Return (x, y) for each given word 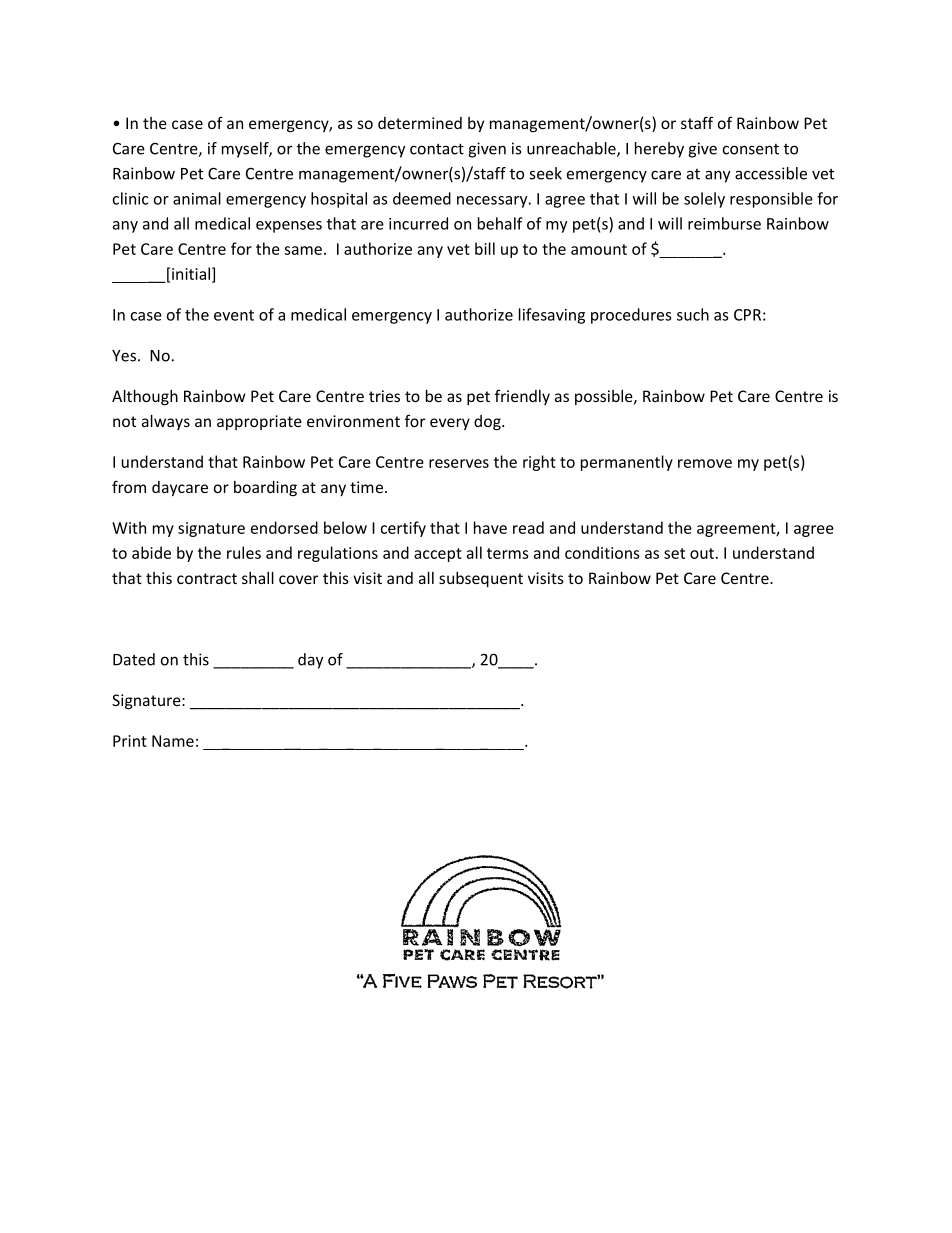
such (693, 314)
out (702, 553)
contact (437, 149)
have (490, 527)
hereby (659, 150)
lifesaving (552, 316)
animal (197, 198)
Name (173, 741)
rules (244, 552)
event (234, 315)
